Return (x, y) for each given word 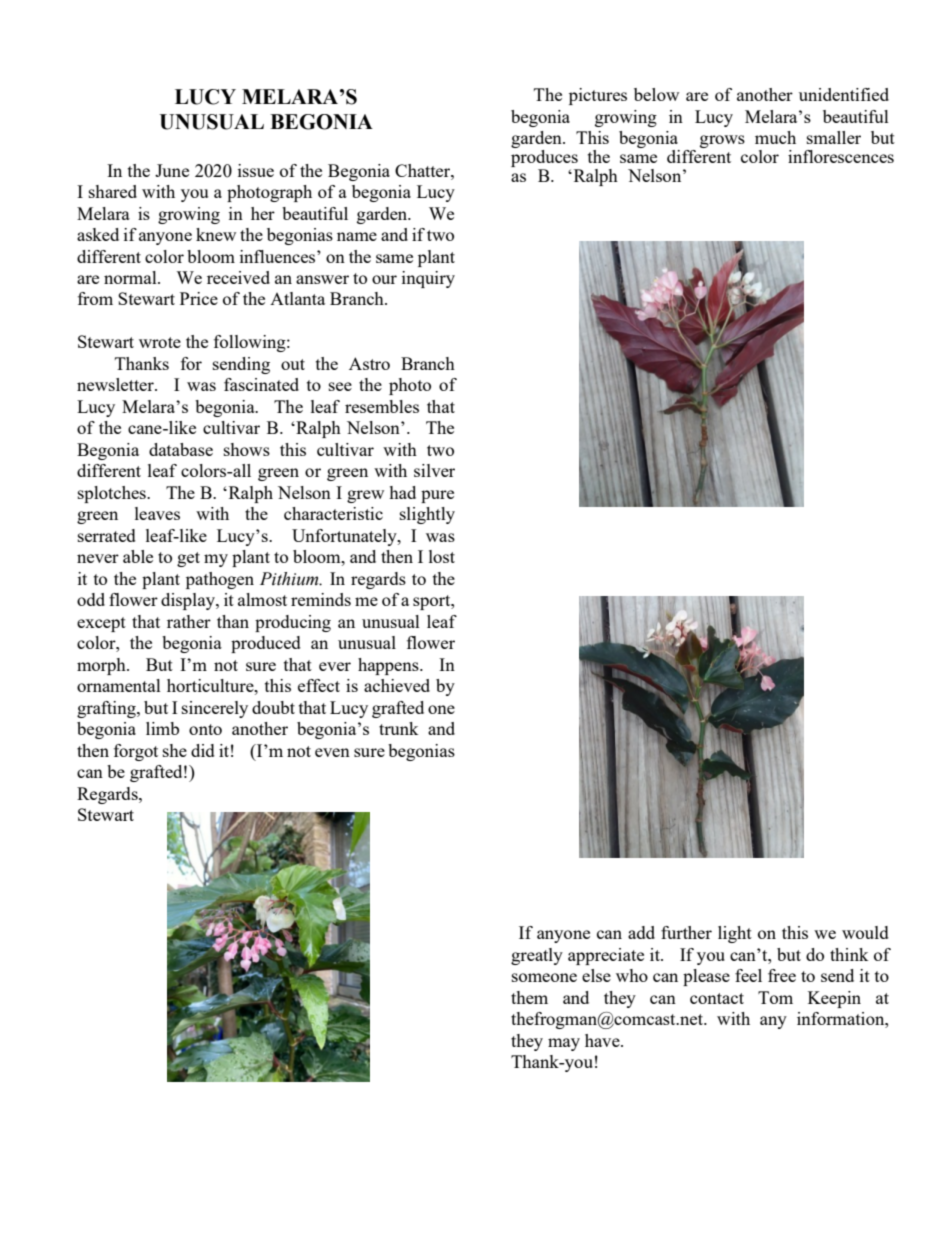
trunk (399, 728)
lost (442, 556)
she (175, 750)
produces (545, 160)
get (188, 559)
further (686, 932)
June (172, 170)
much (775, 137)
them (529, 997)
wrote (160, 342)
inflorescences (841, 156)
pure (437, 496)
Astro (369, 363)
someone (544, 977)
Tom (775, 997)
